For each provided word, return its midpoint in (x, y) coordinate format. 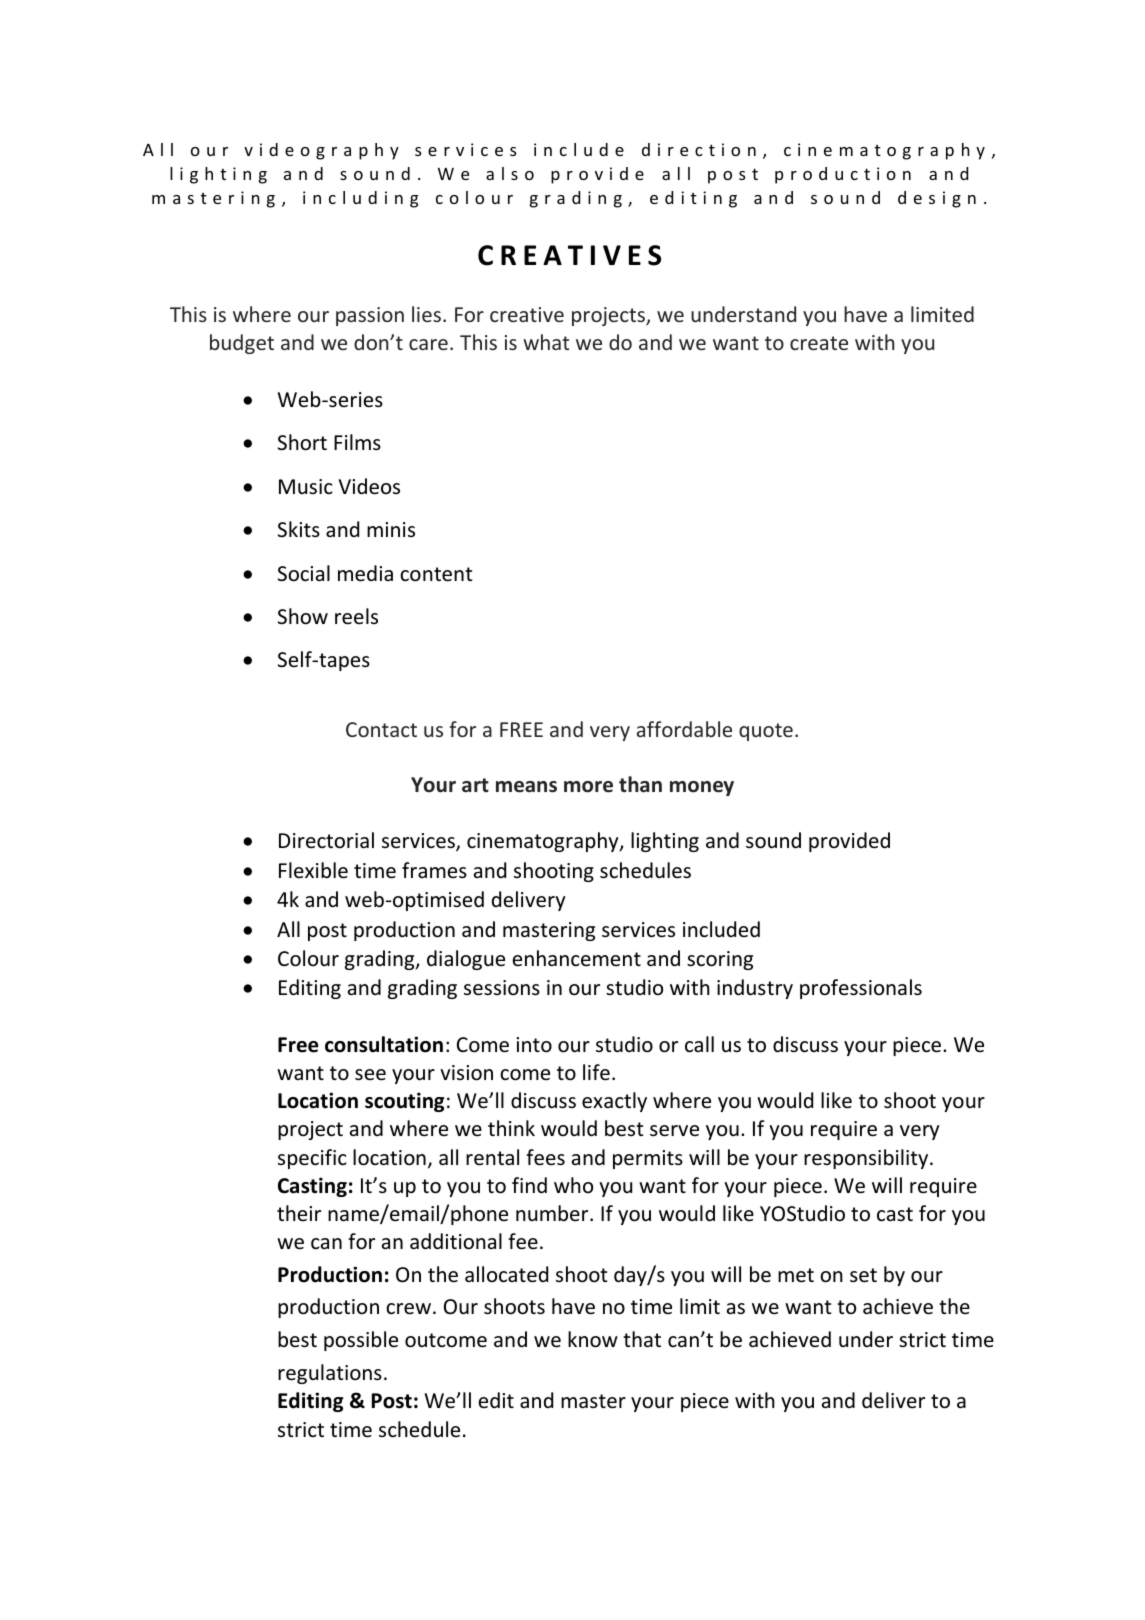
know (593, 1339)
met (796, 1275)
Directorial (326, 840)
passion (370, 316)
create (819, 343)
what (546, 342)
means (526, 787)
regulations (330, 1374)
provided (849, 842)
